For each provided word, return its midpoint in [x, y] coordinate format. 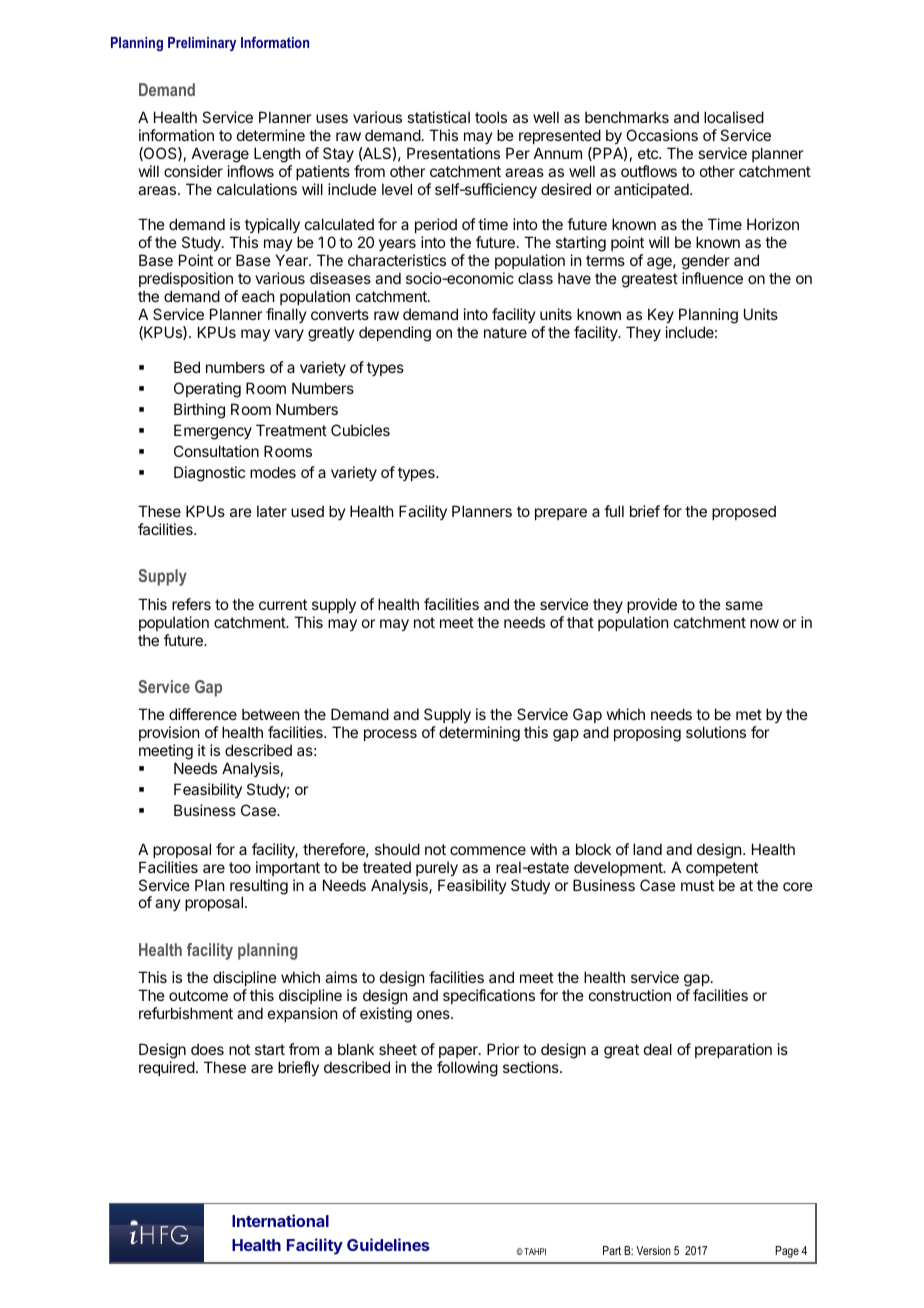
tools [491, 117]
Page [787, 1252]
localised [734, 117]
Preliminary [202, 44]
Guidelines [388, 1244]
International [280, 1220]
